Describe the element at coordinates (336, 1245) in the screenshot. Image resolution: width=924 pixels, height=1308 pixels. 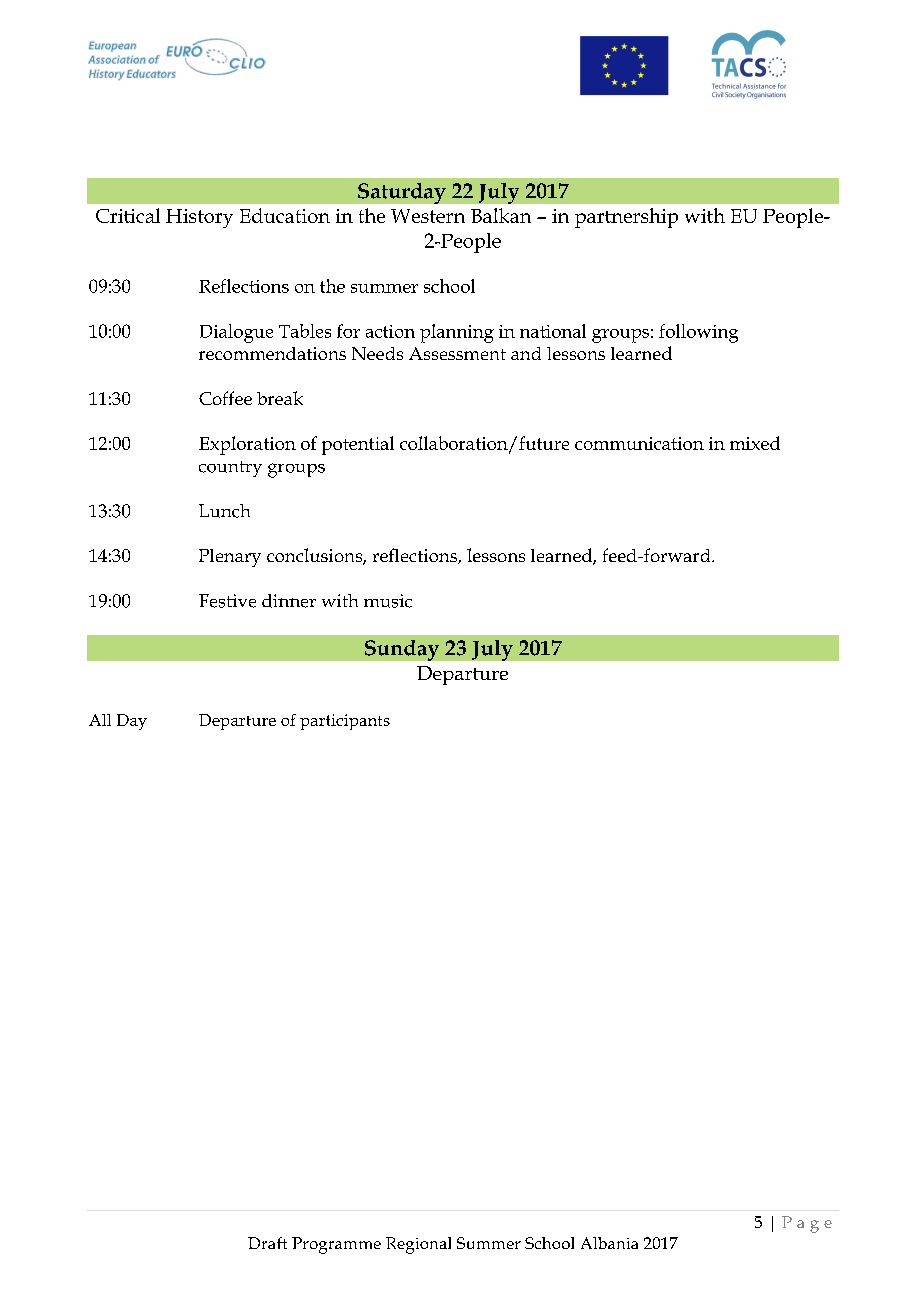
I see `Programme` at that location.
